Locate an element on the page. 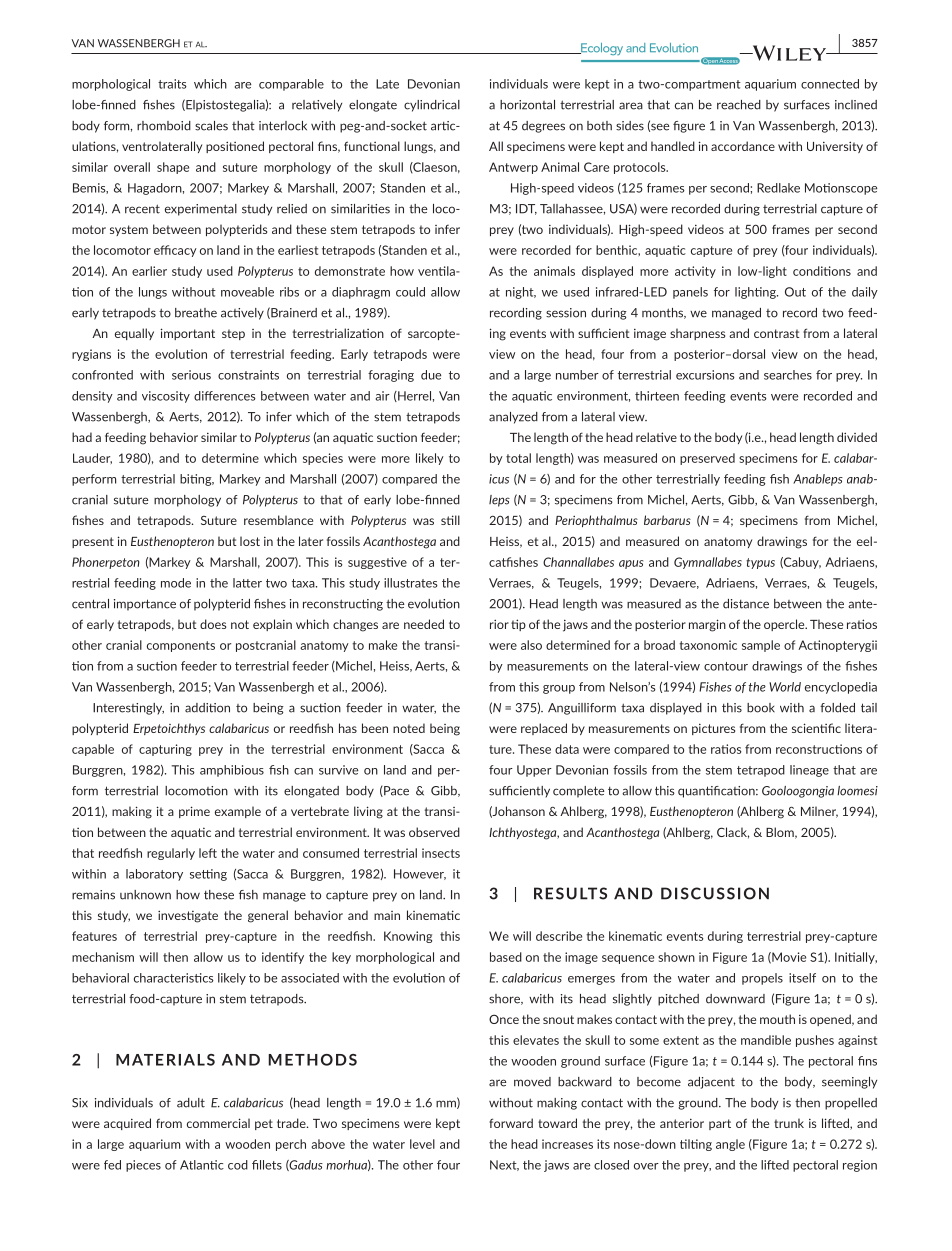 The height and width of the document is (1251, 952). prime is located at coordinates (194, 812).
